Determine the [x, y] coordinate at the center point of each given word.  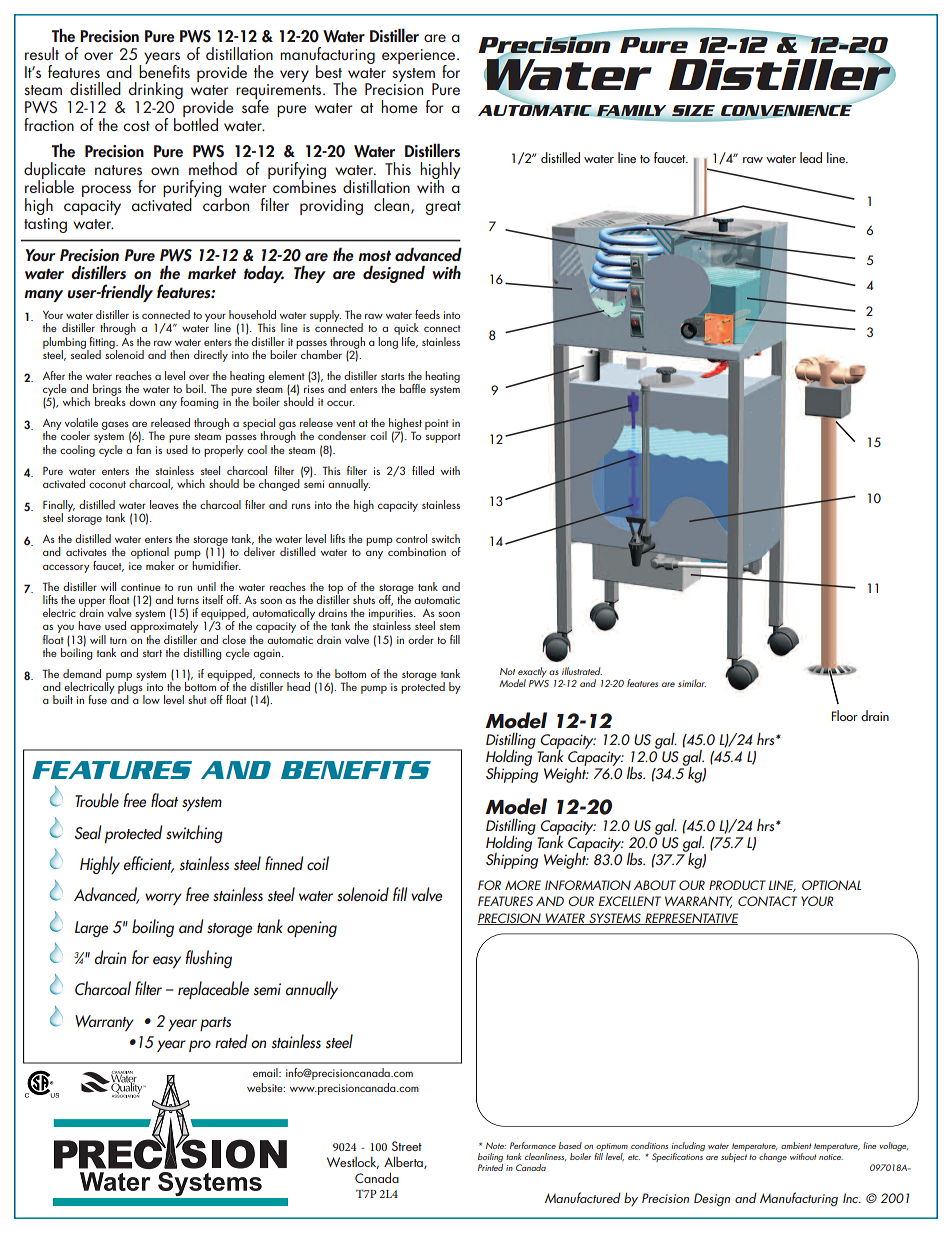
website [266, 1087]
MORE [523, 885]
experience [420, 57]
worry [163, 899]
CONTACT [767, 901]
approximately [164, 627]
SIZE [693, 110]
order [421, 639]
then [179, 354]
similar [692, 683]
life [410, 342]
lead [811, 157]
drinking [156, 92]
